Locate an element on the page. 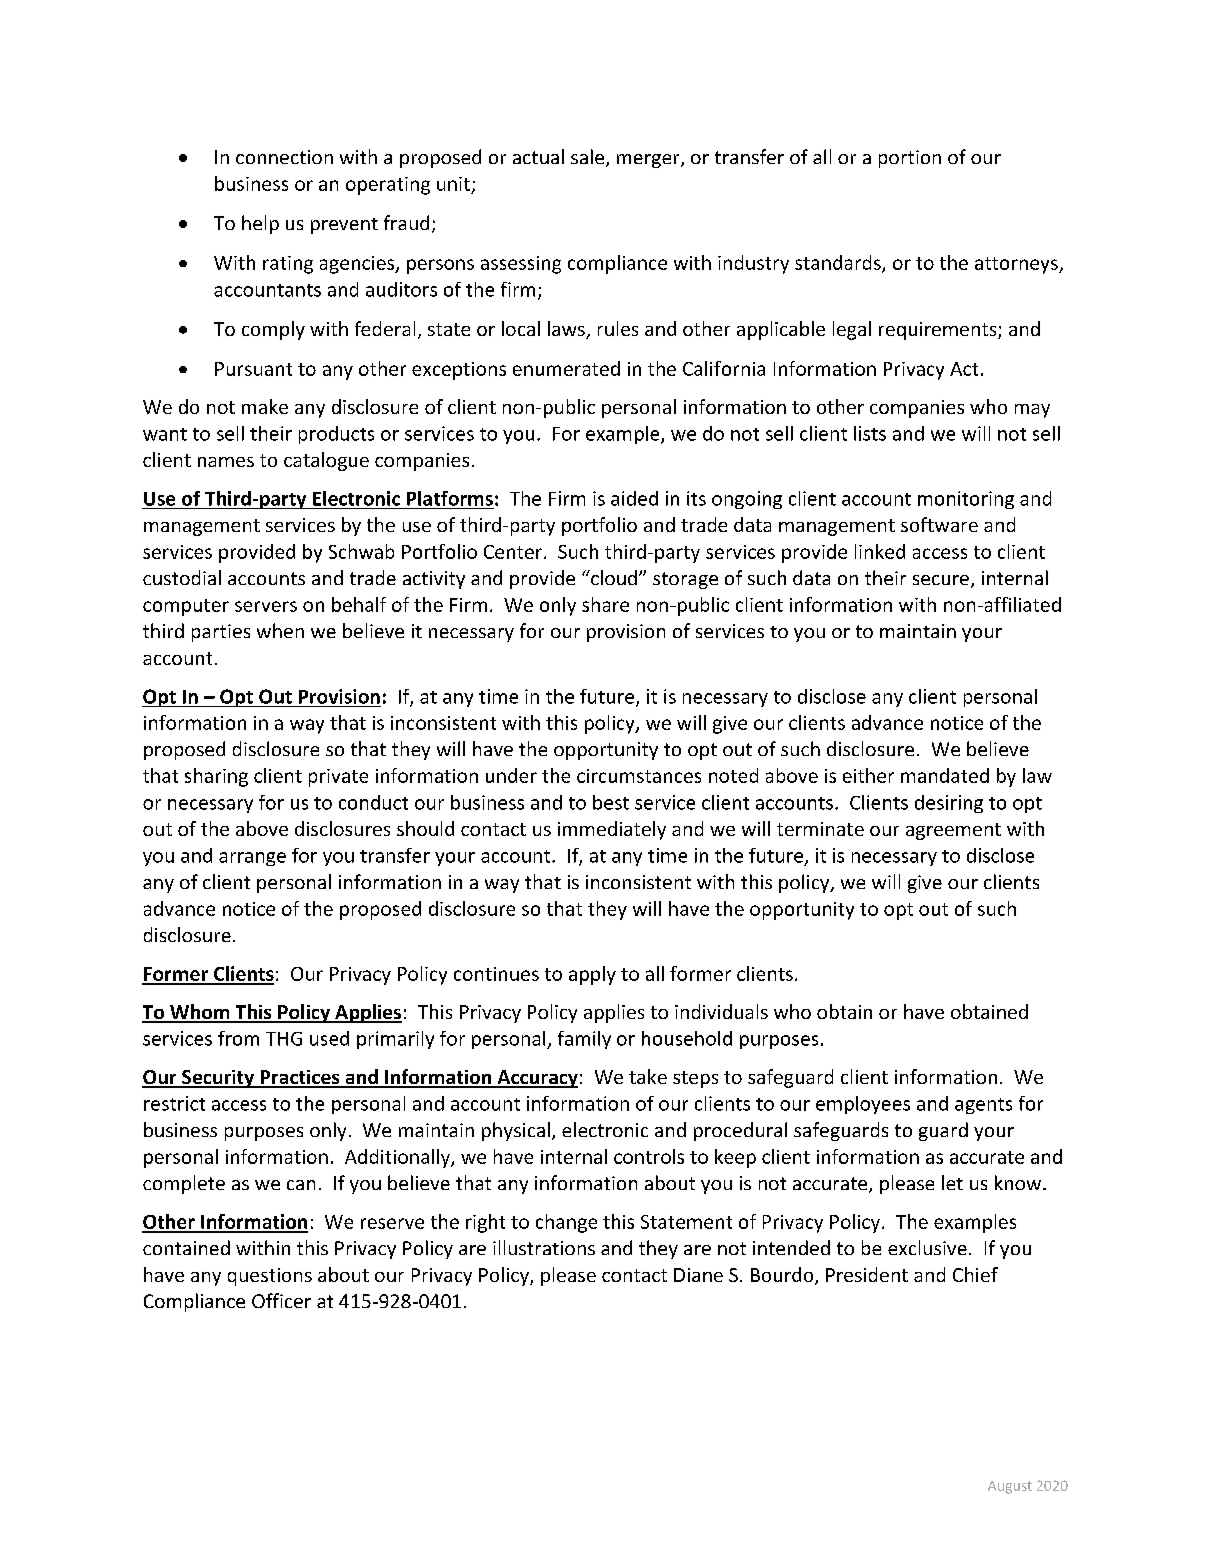 The height and width of the image is (1566, 1210). arrange is located at coordinates (252, 859).
